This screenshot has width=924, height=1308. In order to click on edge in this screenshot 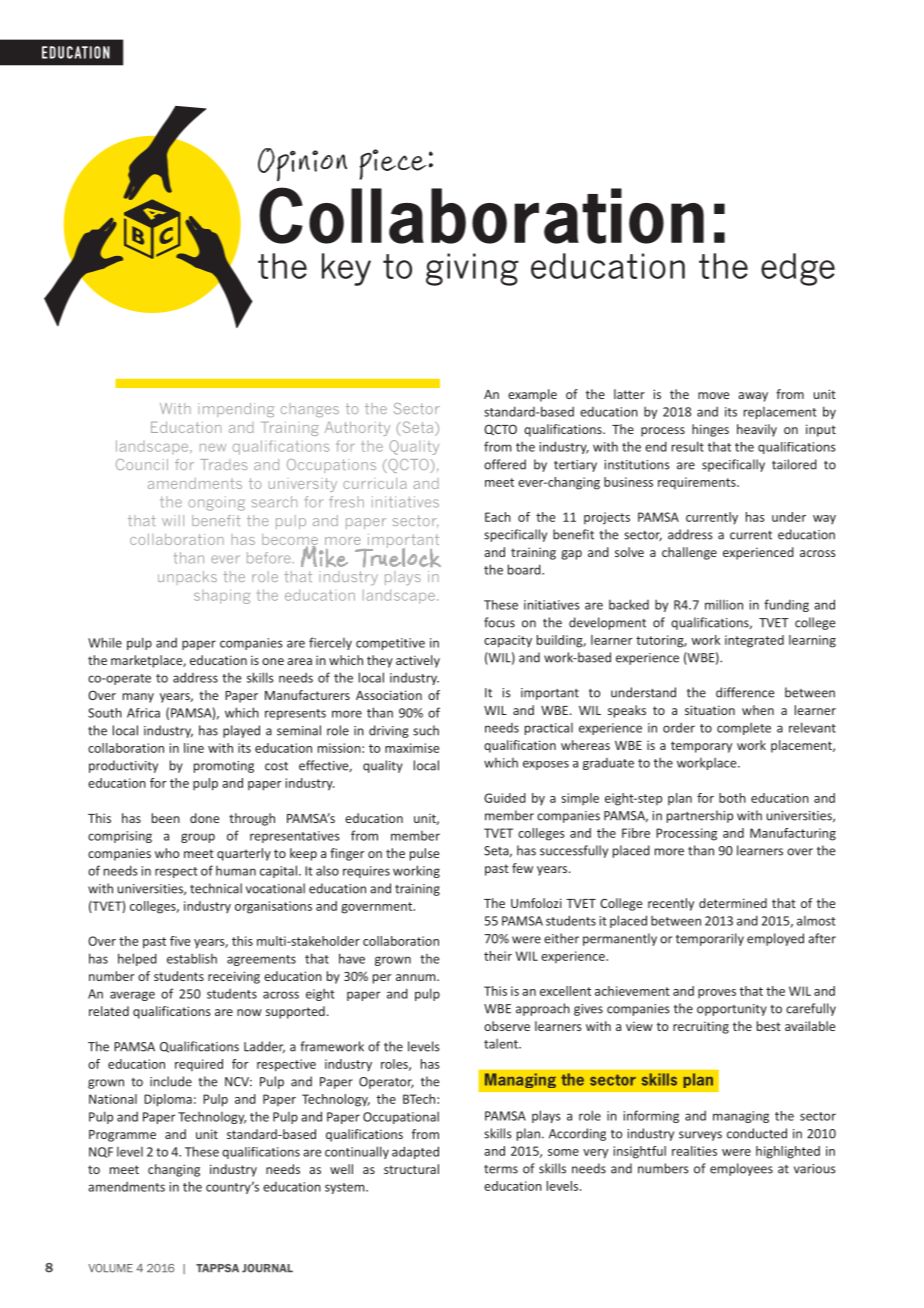, I will do `click(798, 269)`.
